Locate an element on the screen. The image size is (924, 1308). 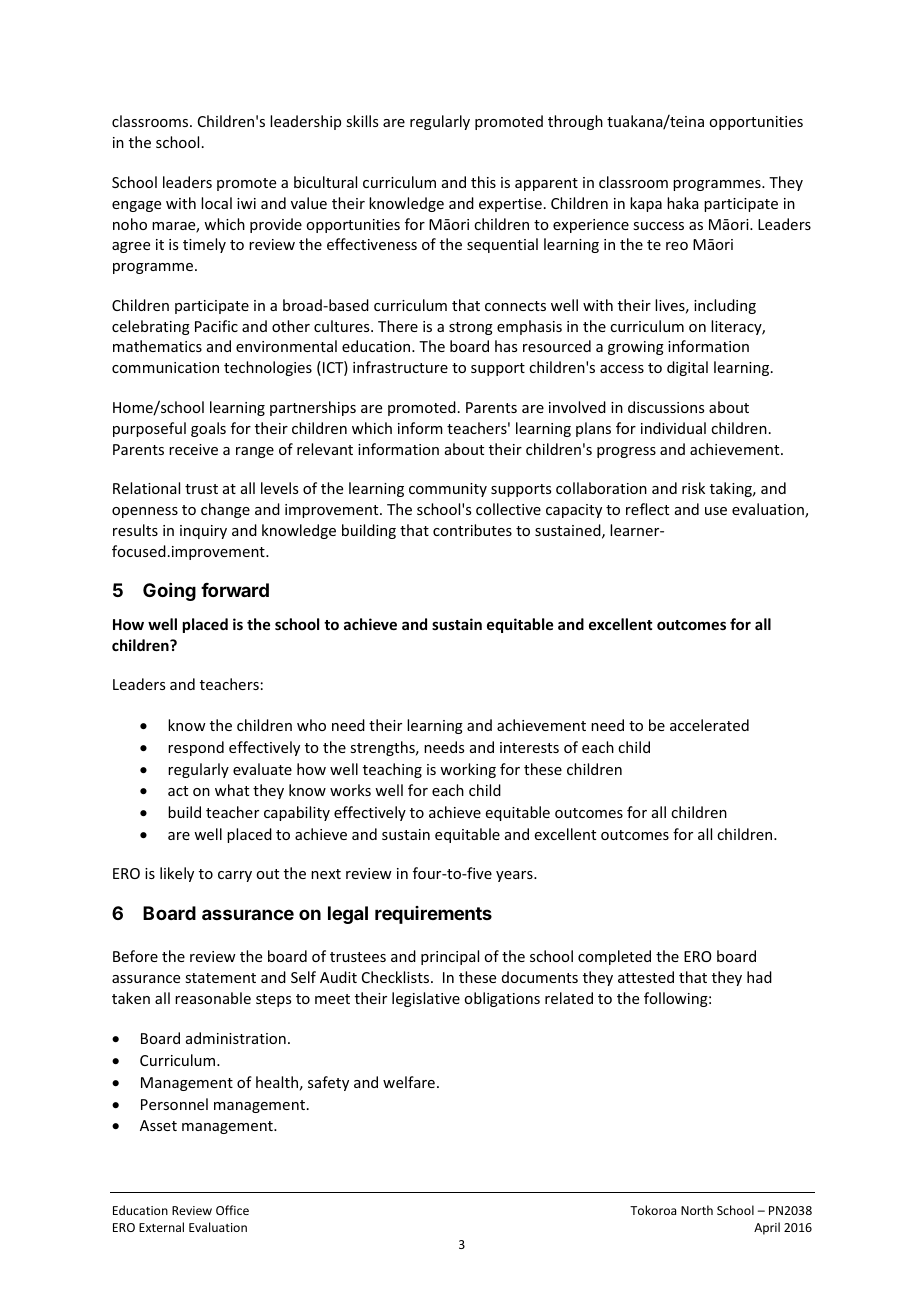
Office is located at coordinates (232, 1210).
